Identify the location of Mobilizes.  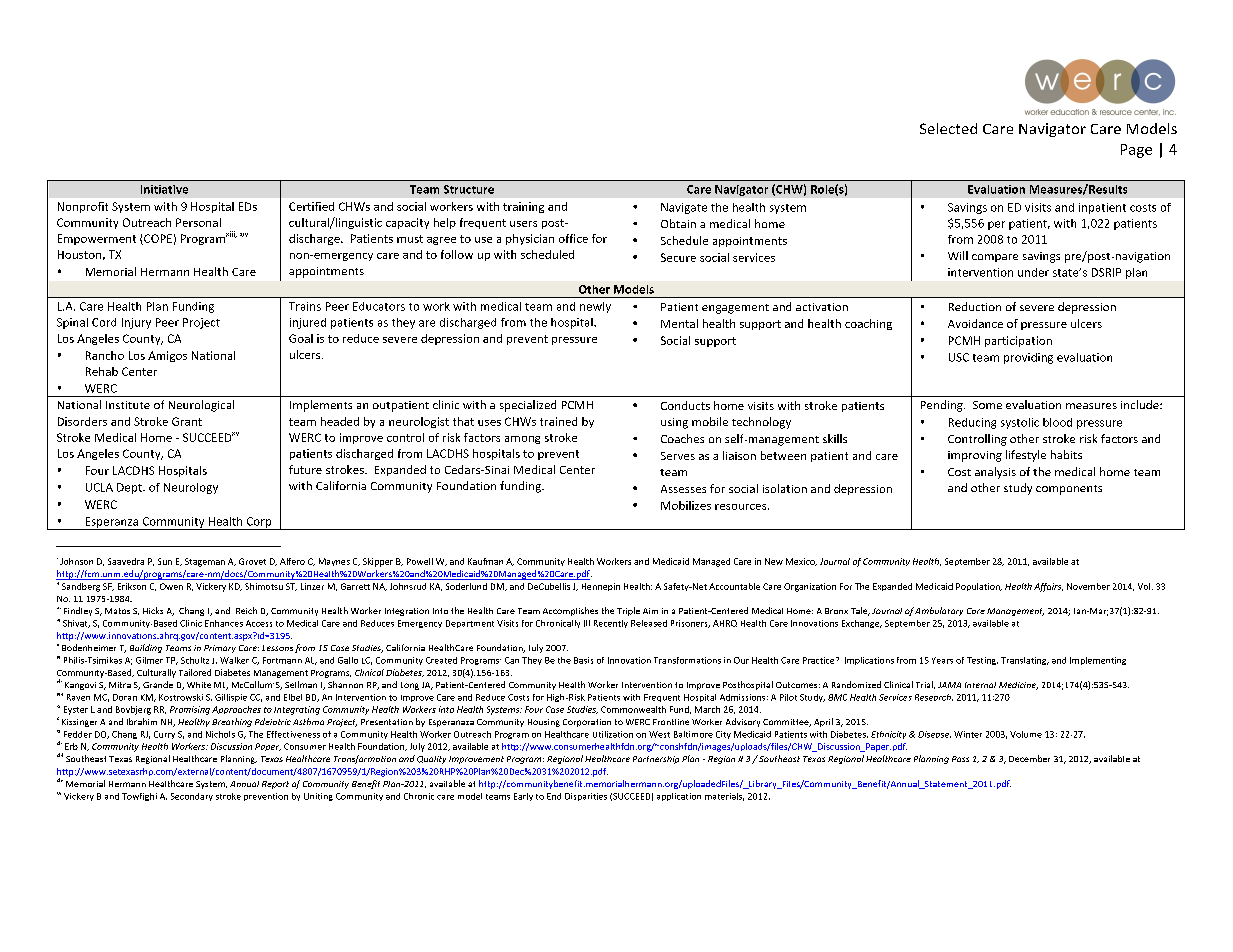
(686, 505).
